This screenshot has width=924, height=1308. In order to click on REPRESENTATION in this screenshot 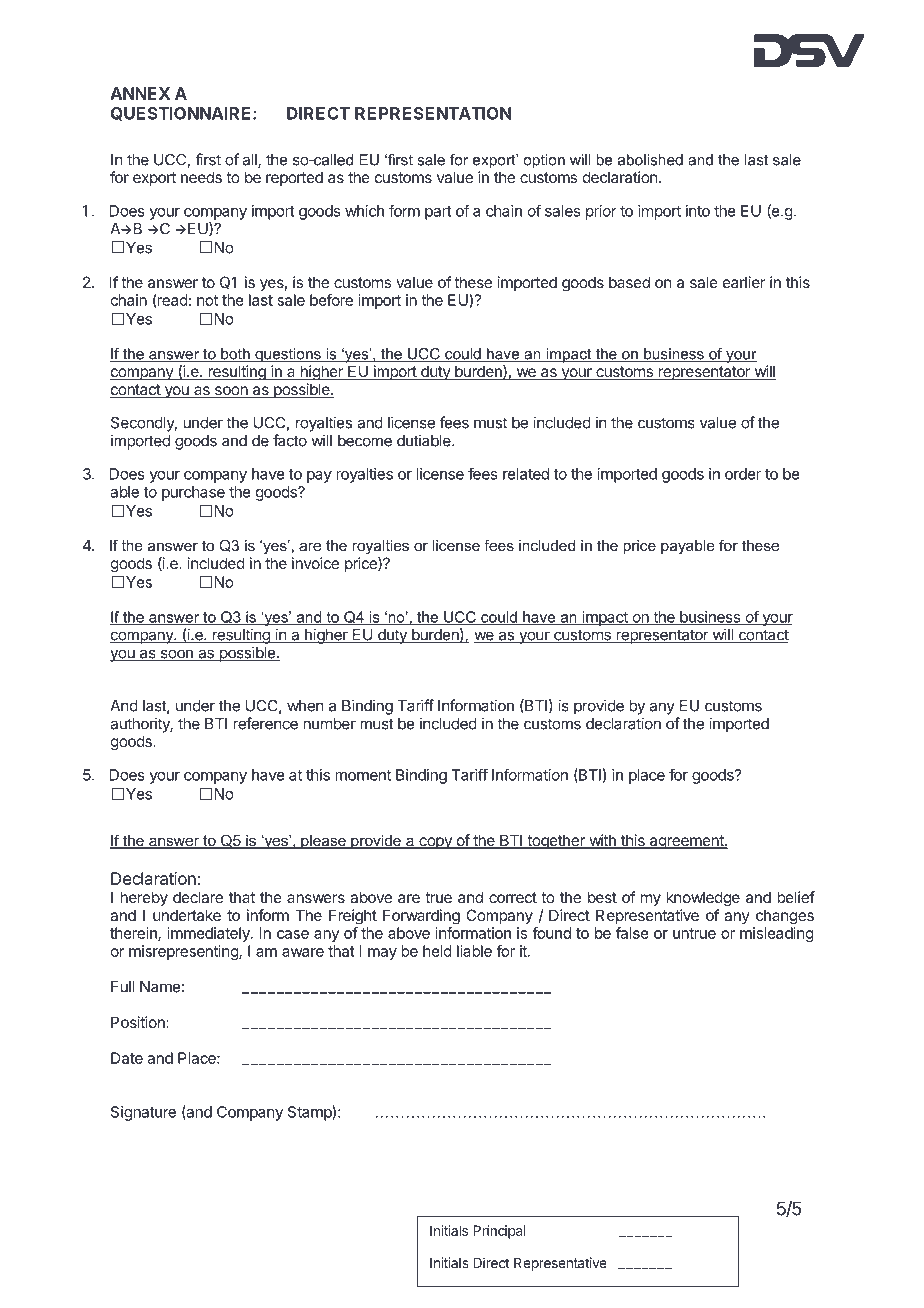, I will do `click(433, 113)`.
